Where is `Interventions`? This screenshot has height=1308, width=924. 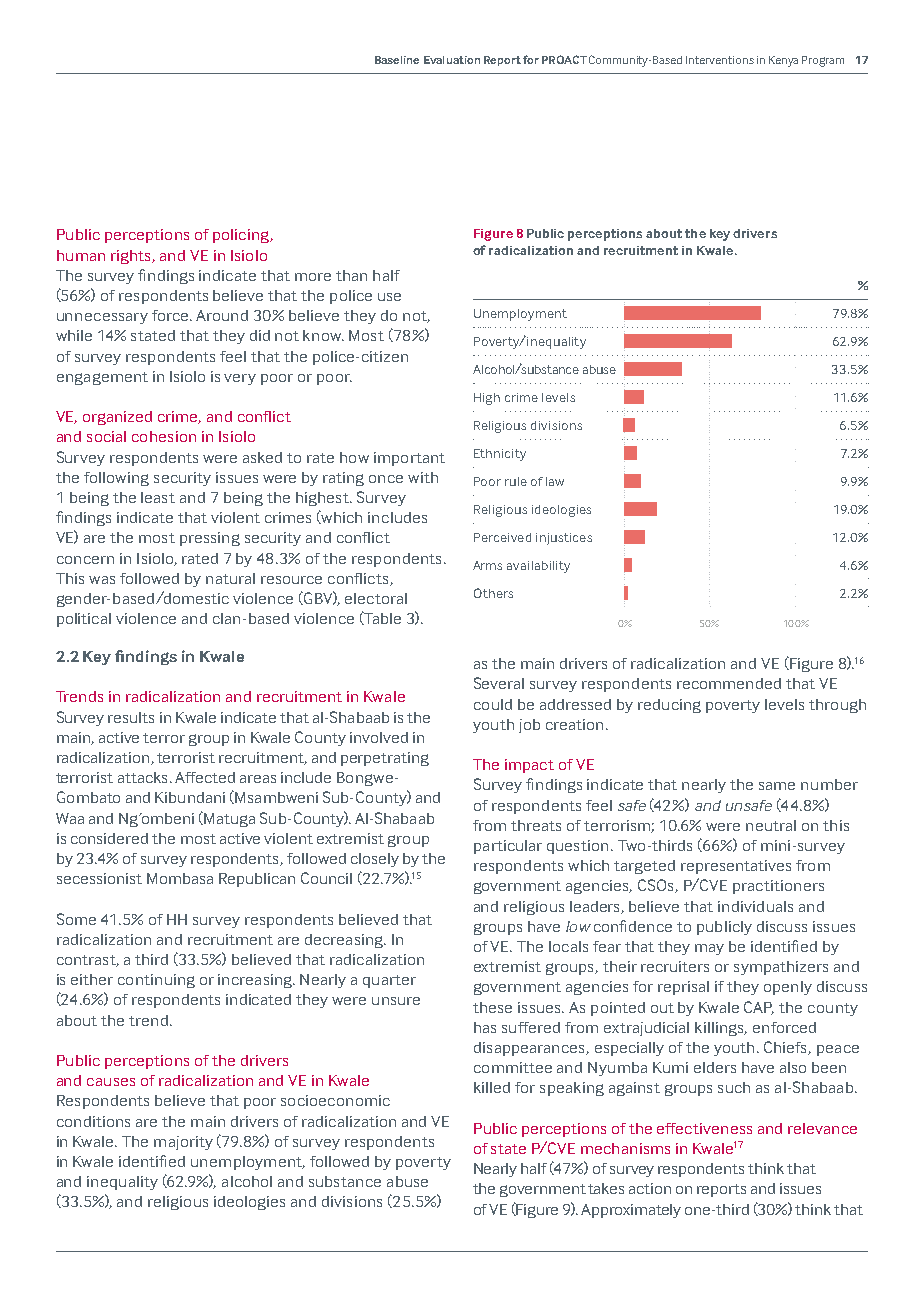
Interventions is located at coordinates (720, 60).
